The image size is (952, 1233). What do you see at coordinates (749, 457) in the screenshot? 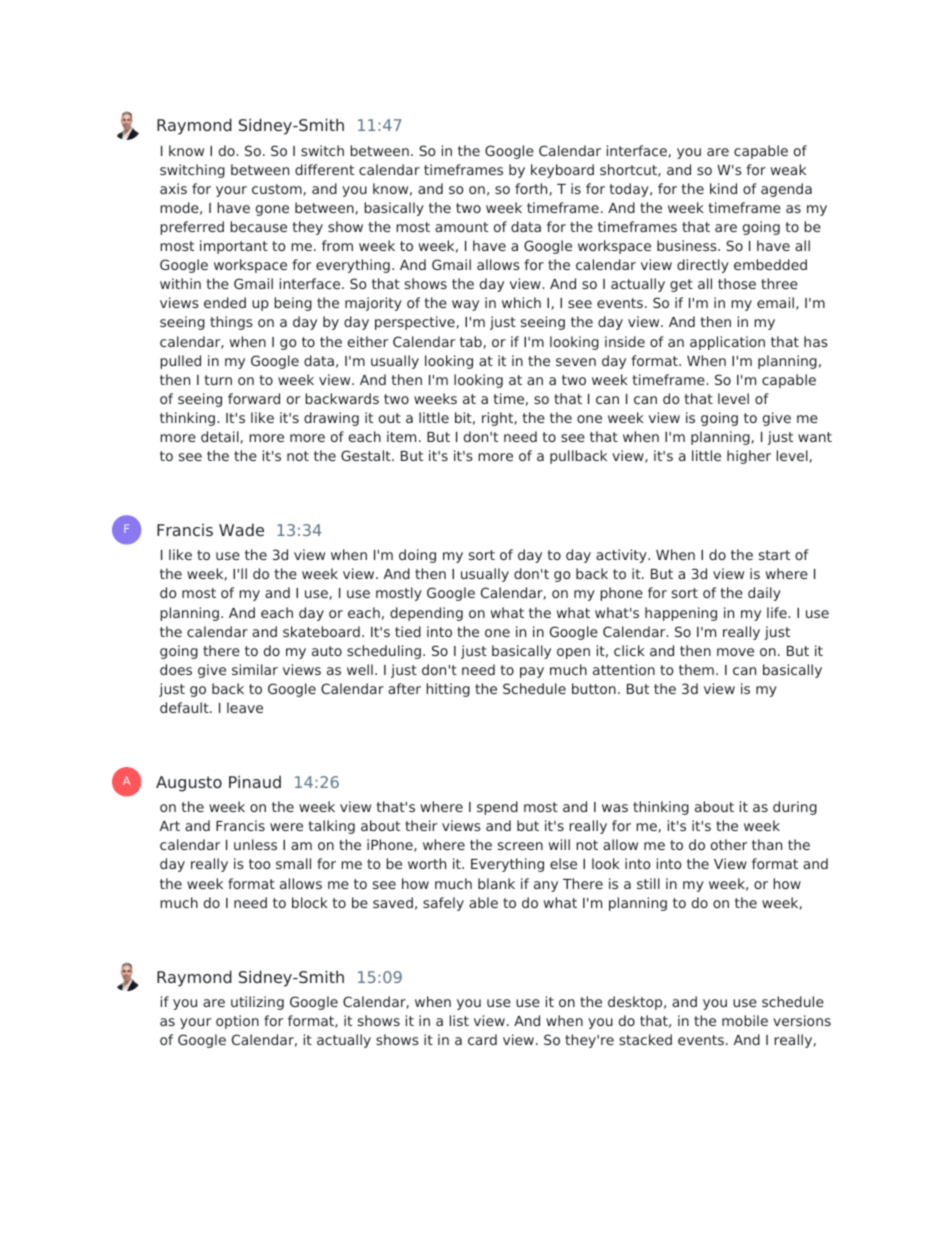
I see `higher` at bounding box center [749, 457].
